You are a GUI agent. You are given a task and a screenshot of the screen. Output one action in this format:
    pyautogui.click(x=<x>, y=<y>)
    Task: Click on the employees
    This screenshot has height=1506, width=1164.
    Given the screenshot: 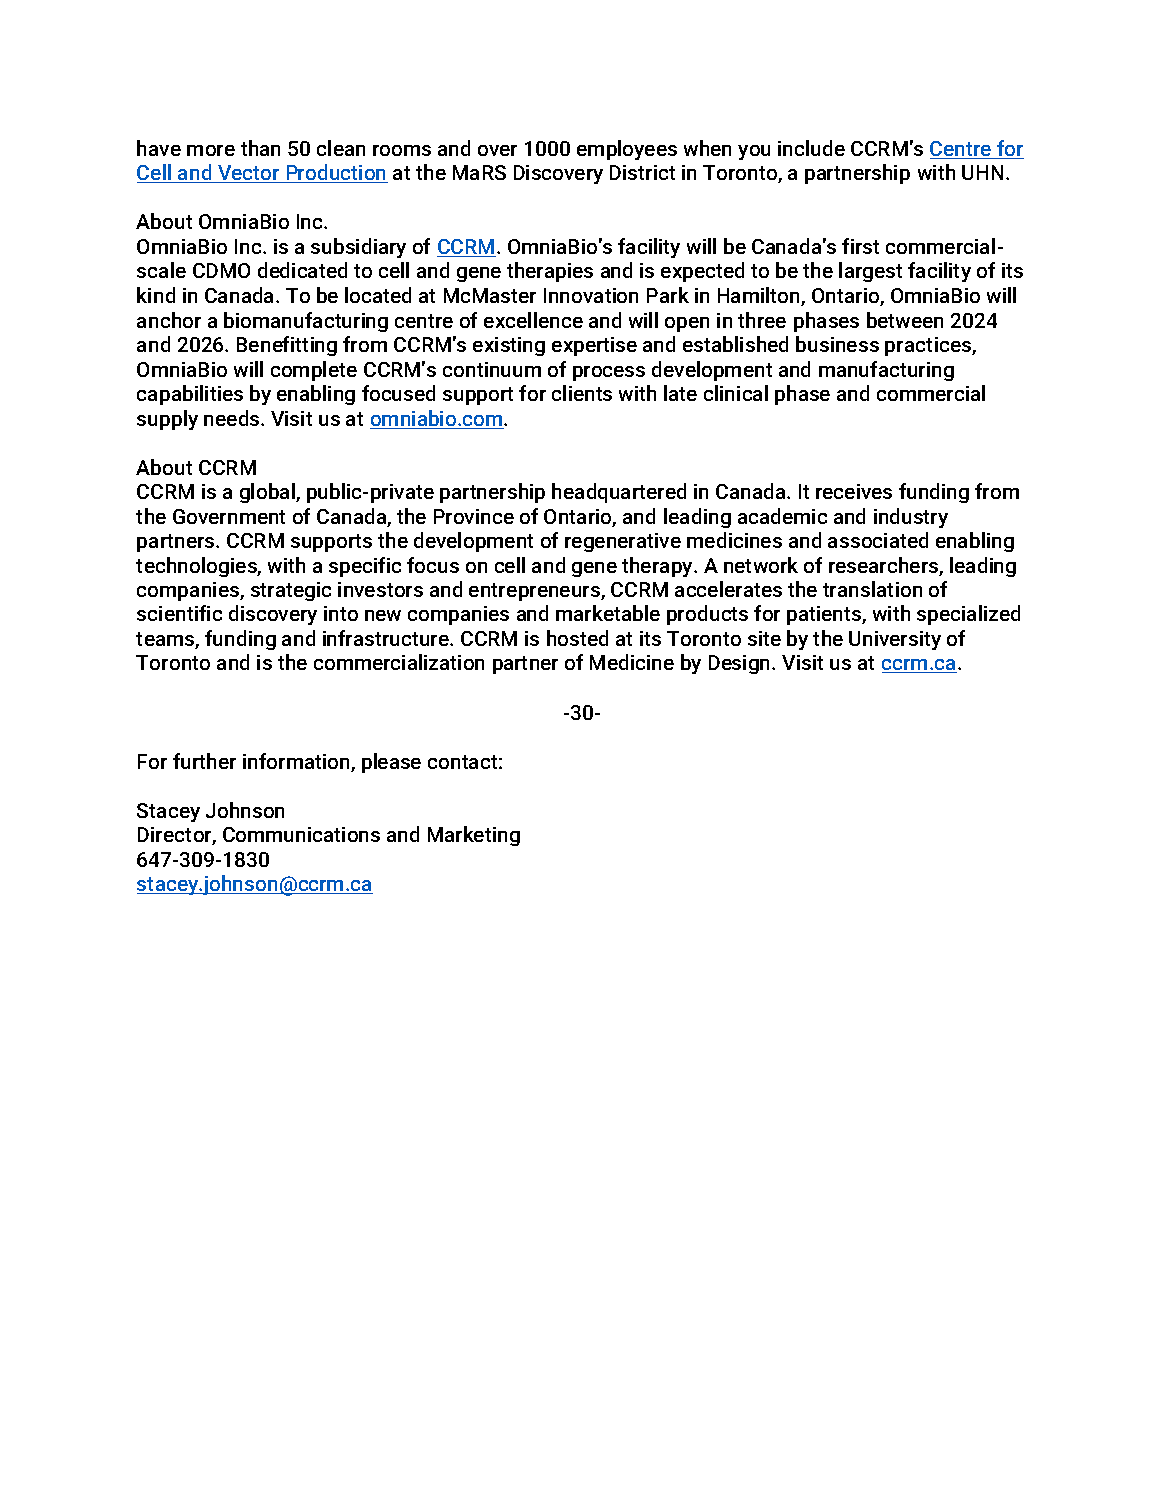 What is the action you would take?
    pyautogui.click(x=627, y=150)
